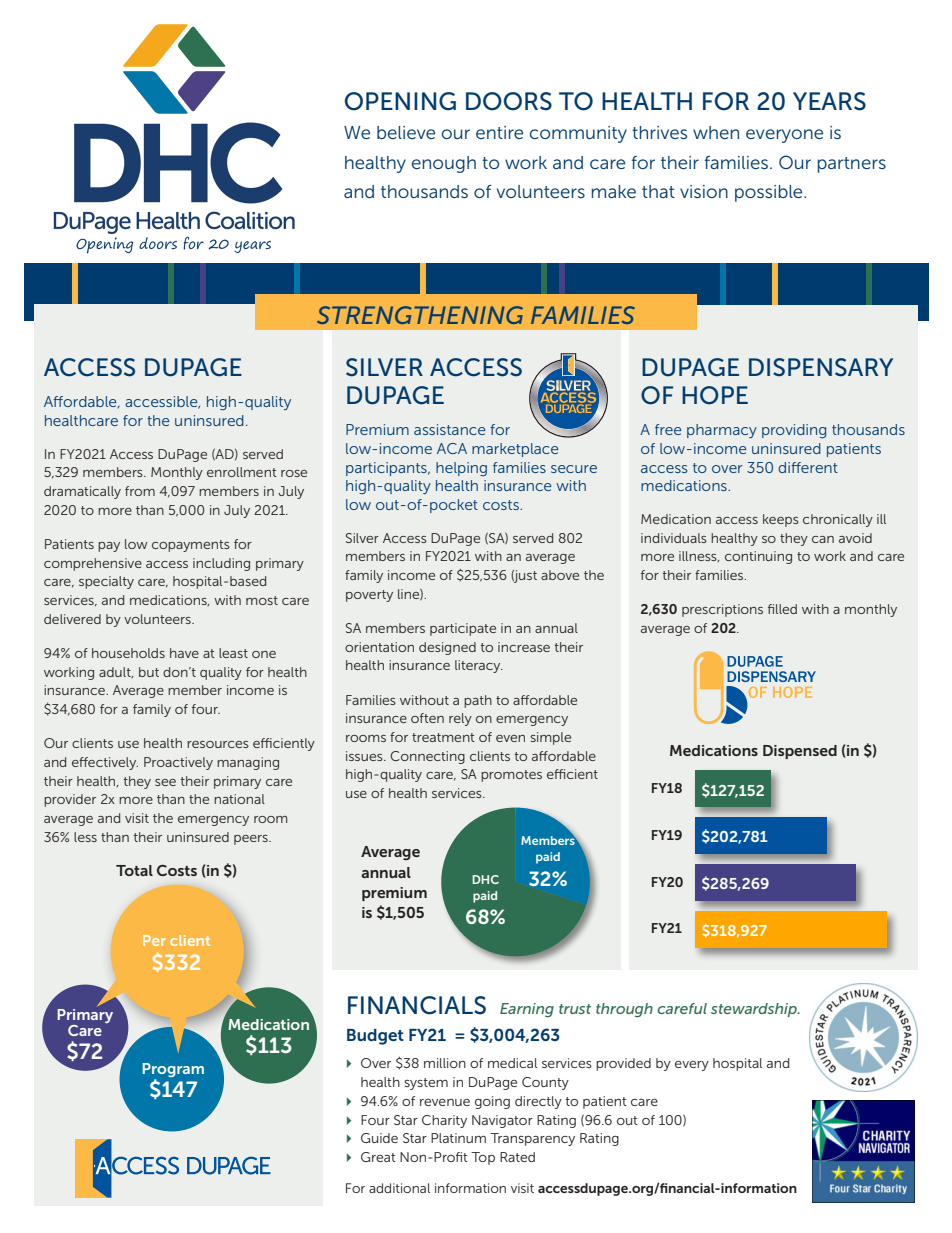 This screenshot has height=1233, width=952. I want to click on Top, so click(483, 1158).
